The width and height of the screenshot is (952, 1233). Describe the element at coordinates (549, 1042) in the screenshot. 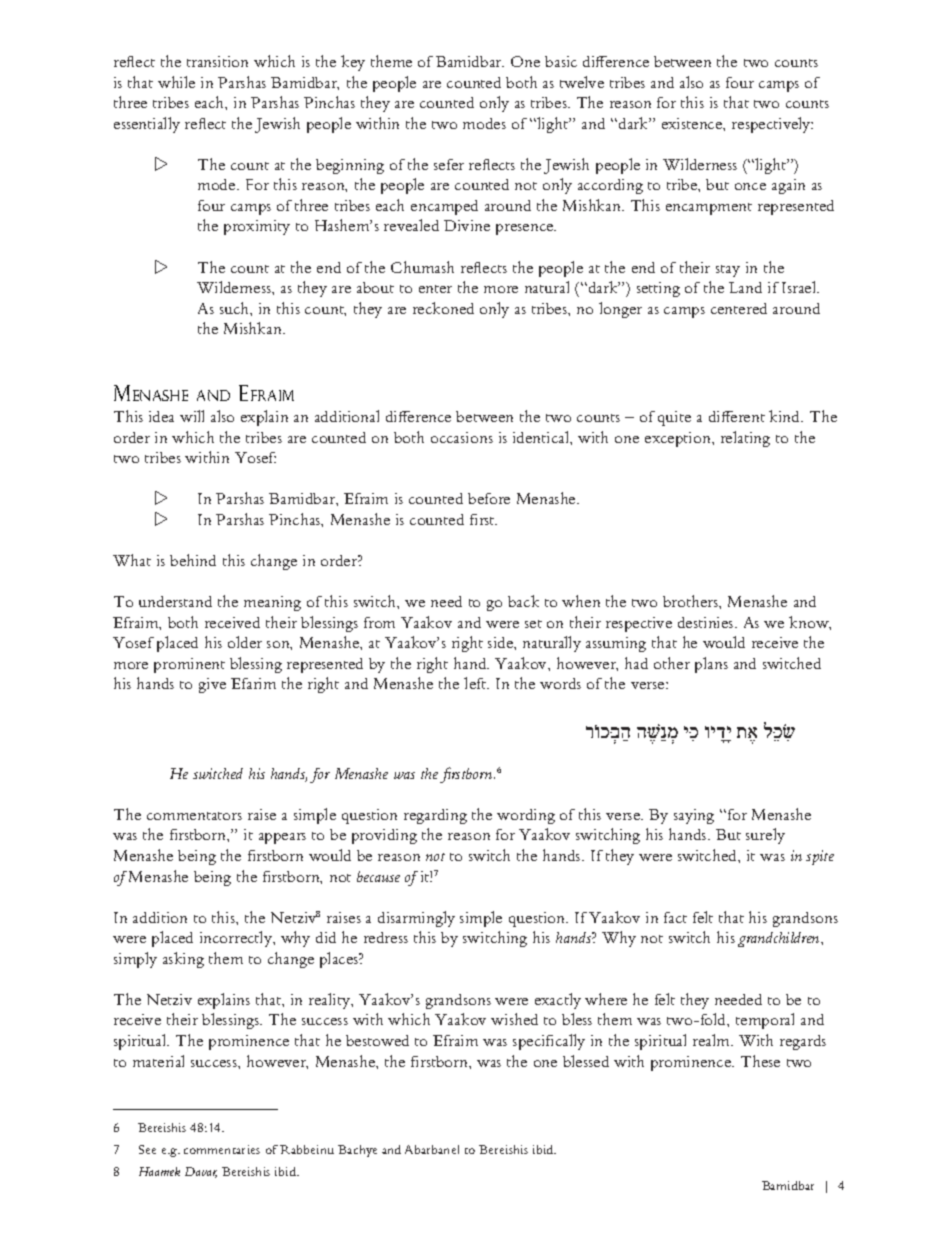

I see `specifically` at that location.
